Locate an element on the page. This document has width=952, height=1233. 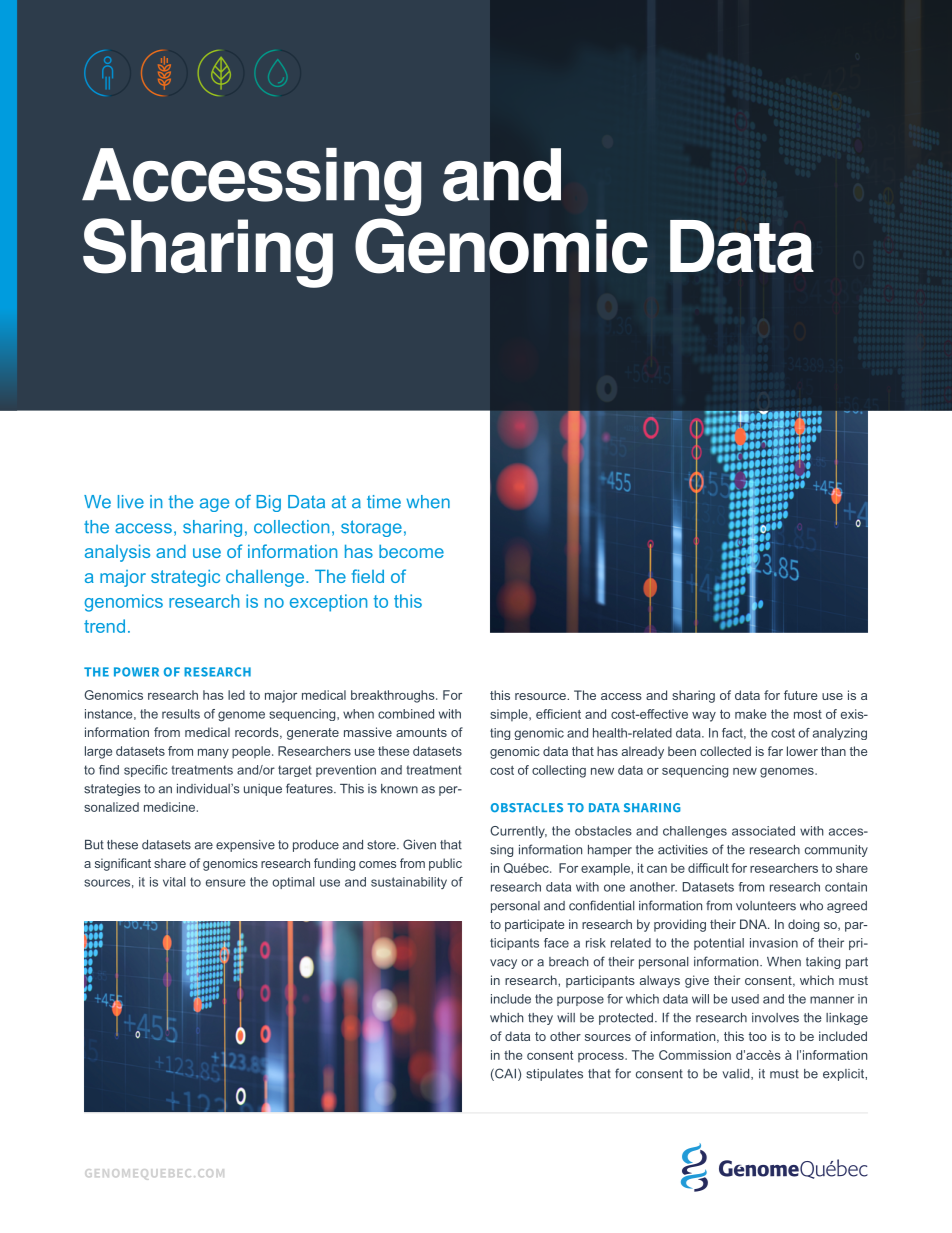
make is located at coordinates (750, 714).
